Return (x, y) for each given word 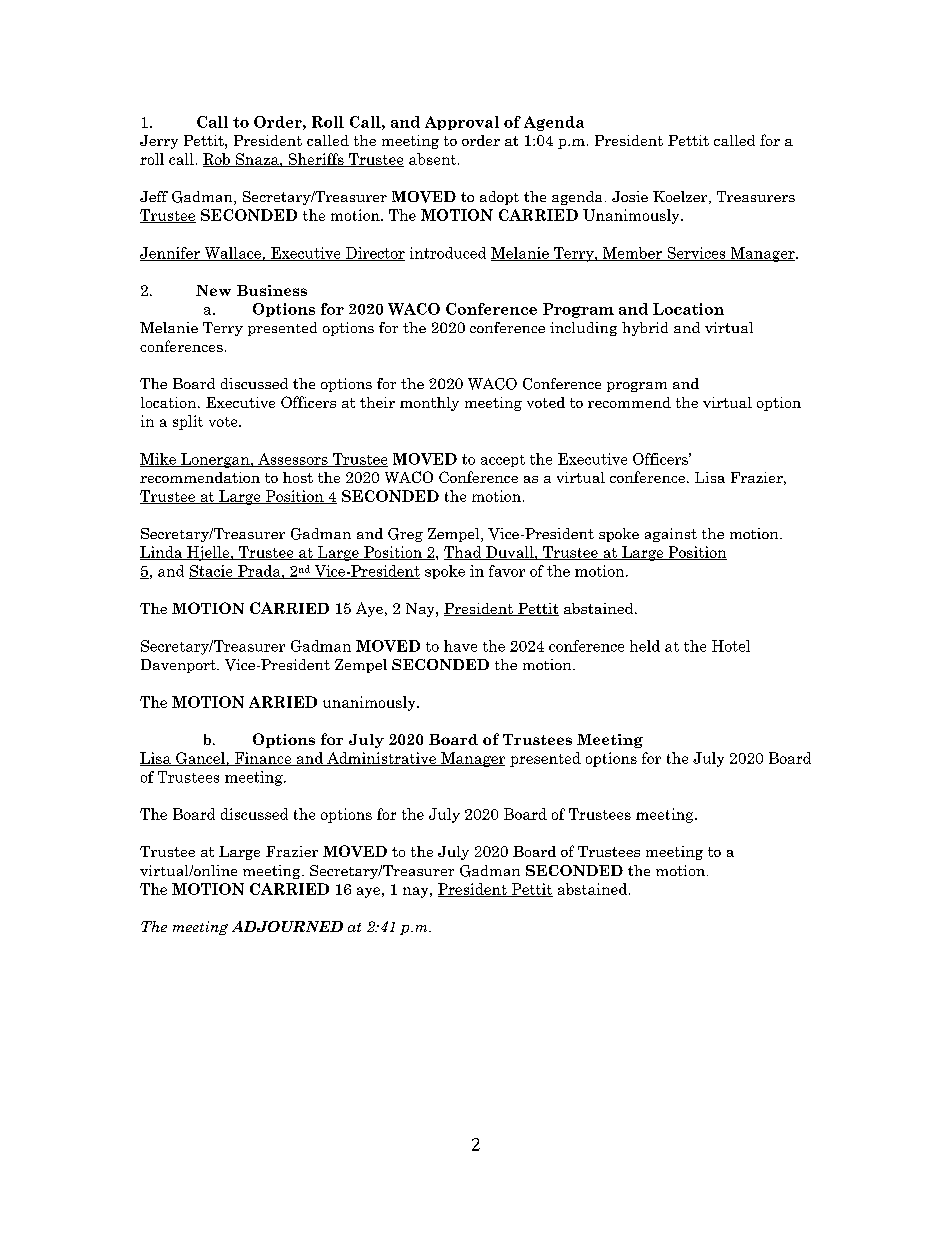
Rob (217, 160)
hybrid (645, 329)
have (460, 646)
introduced (448, 253)
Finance (263, 759)
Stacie (212, 572)
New (213, 290)
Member (632, 254)
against (671, 535)
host (298, 477)
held (645, 646)
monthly (429, 404)
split (188, 422)
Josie (630, 196)
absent (434, 159)
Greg (405, 535)
